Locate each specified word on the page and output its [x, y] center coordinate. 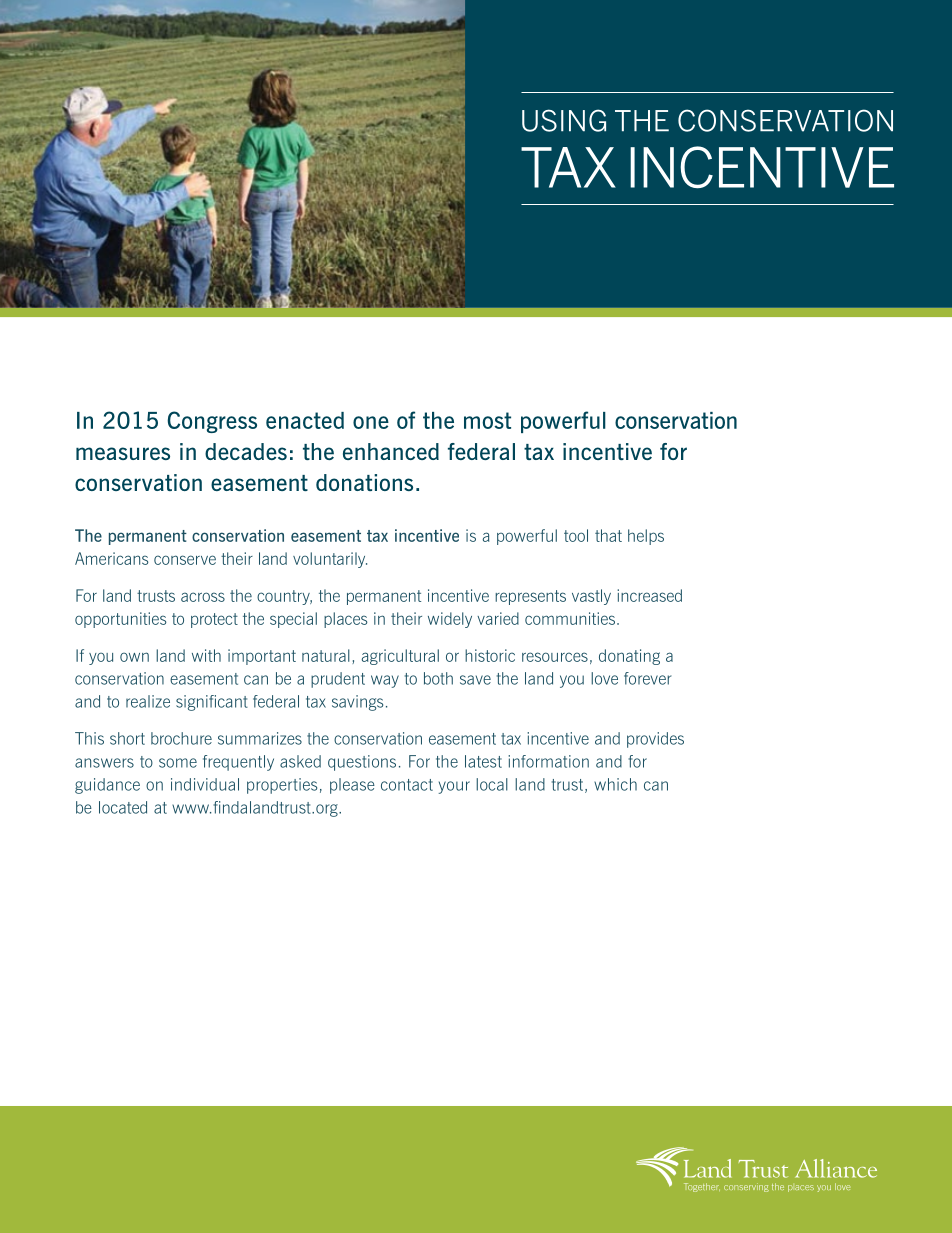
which [615, 784]
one [371, 422]
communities [571, 618]
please [352, 786]
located [123, 807]
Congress [212, 422]
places [345, 620]
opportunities [120, 620]
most [487, 420]
